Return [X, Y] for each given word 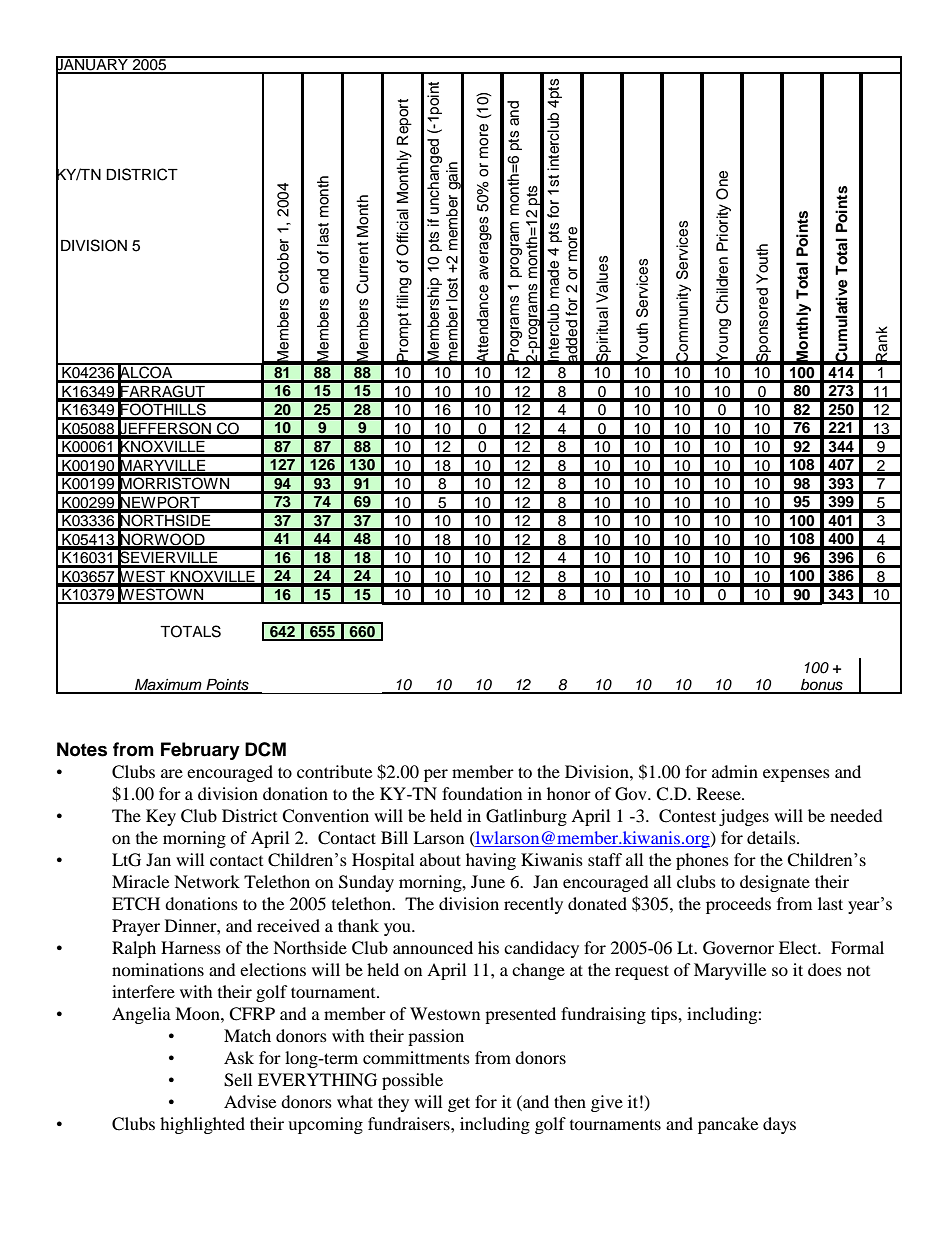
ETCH [136, 904]
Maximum [168, 686]
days [779, 1125]
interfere [143, 991]
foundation [482, 793]
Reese [720, 793]
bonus [822, 686]
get [459, 1104]
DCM [265, 749]
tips [665, 1015]
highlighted [202, 1125]
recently [533, 905]
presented [520, 1015]
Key [161, 817]
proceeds [738, 905]
